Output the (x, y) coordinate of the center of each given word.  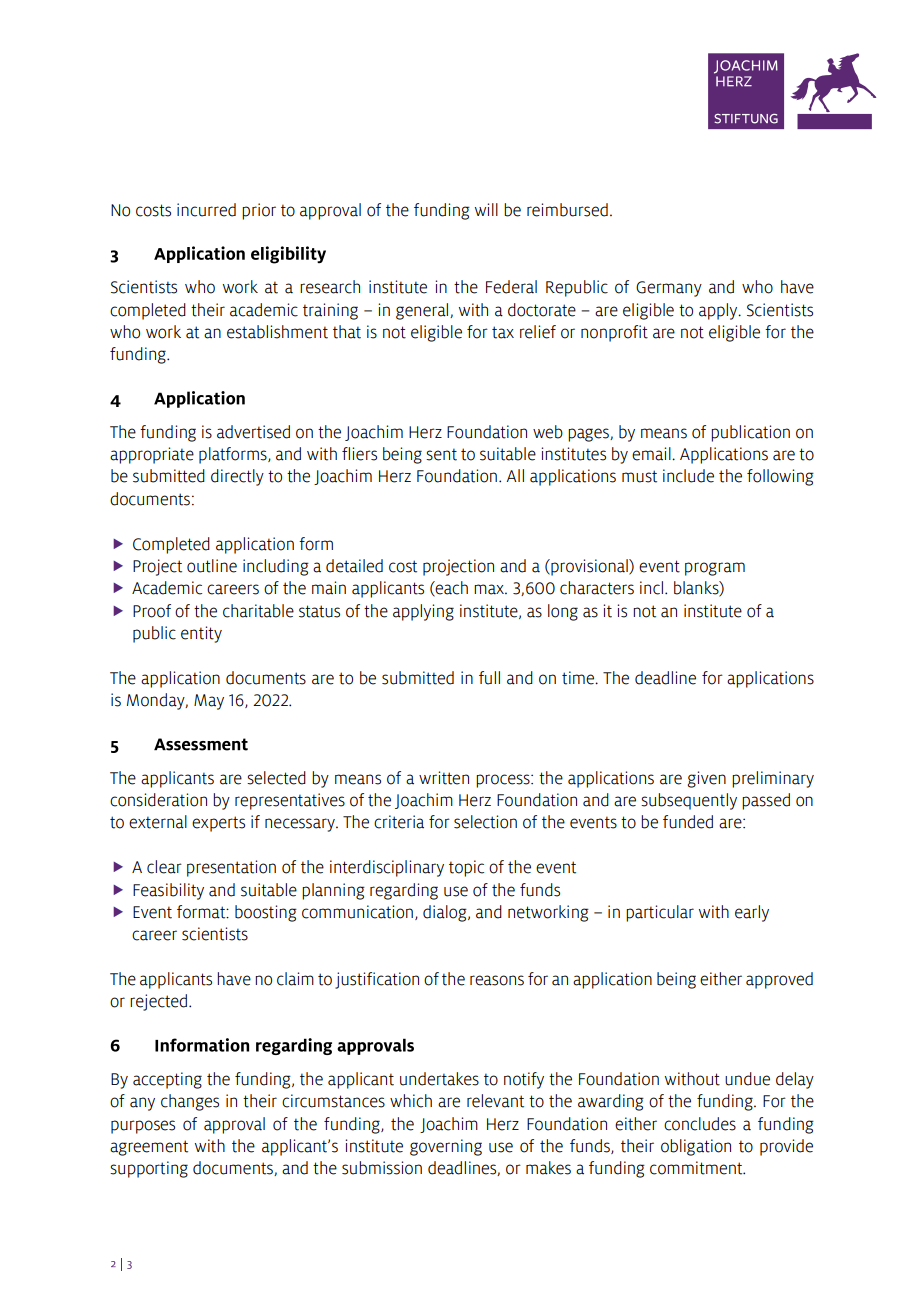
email (652, 454)
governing (446, 1147)
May (209, 702)
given (706, 779)
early (752, 913)
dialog (446, 913)
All (515, 475)
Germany (669, 289)
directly (237, 477)
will (486, 209)
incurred (206, 210)
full (489, 678)
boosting (266, 913)
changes (190, 1102)
